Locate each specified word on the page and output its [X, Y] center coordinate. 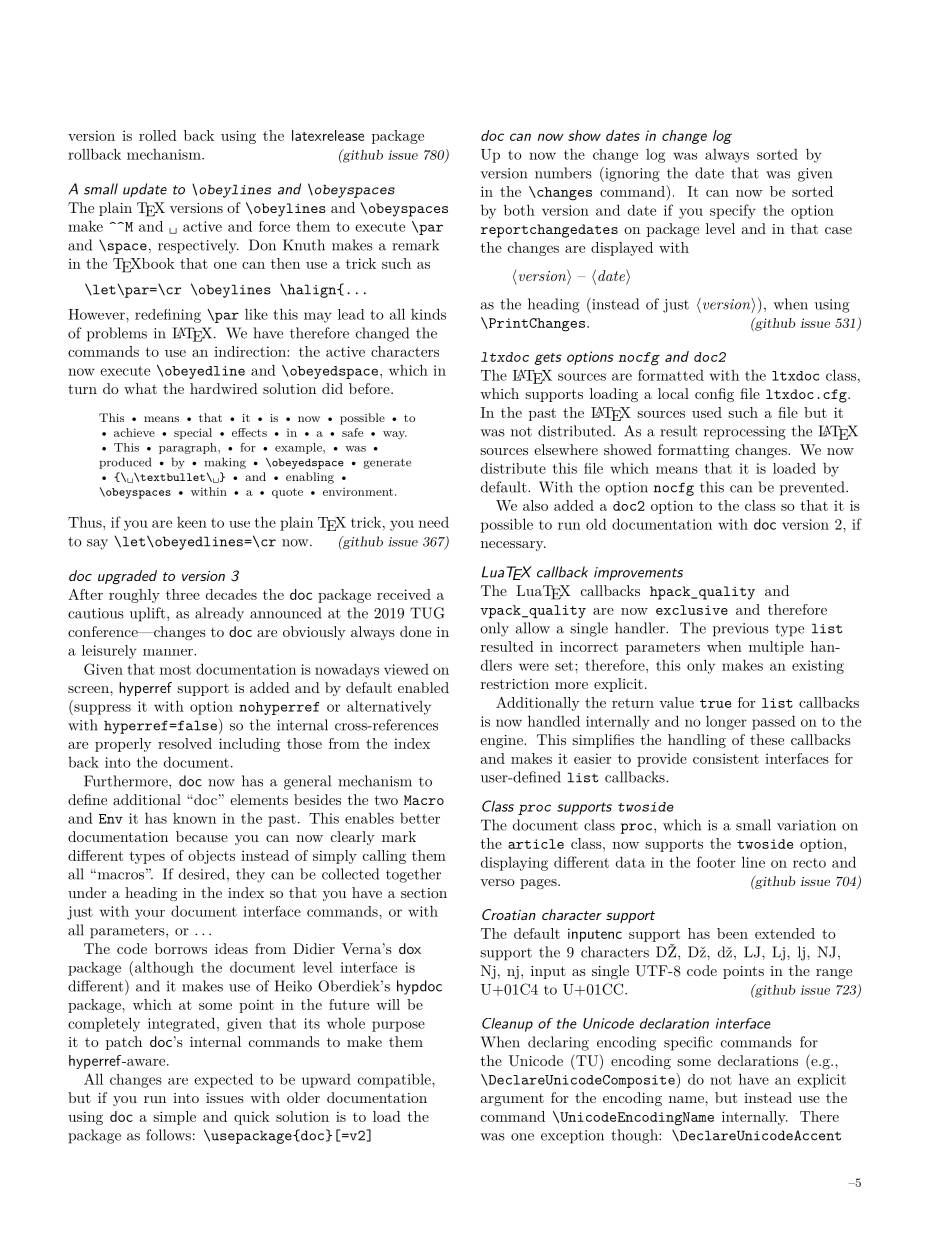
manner [169, 652]
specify [733, 211]
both [519, 210]
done [415, 631]
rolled [158, 135]
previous [741, 630]
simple [174, 1118]
